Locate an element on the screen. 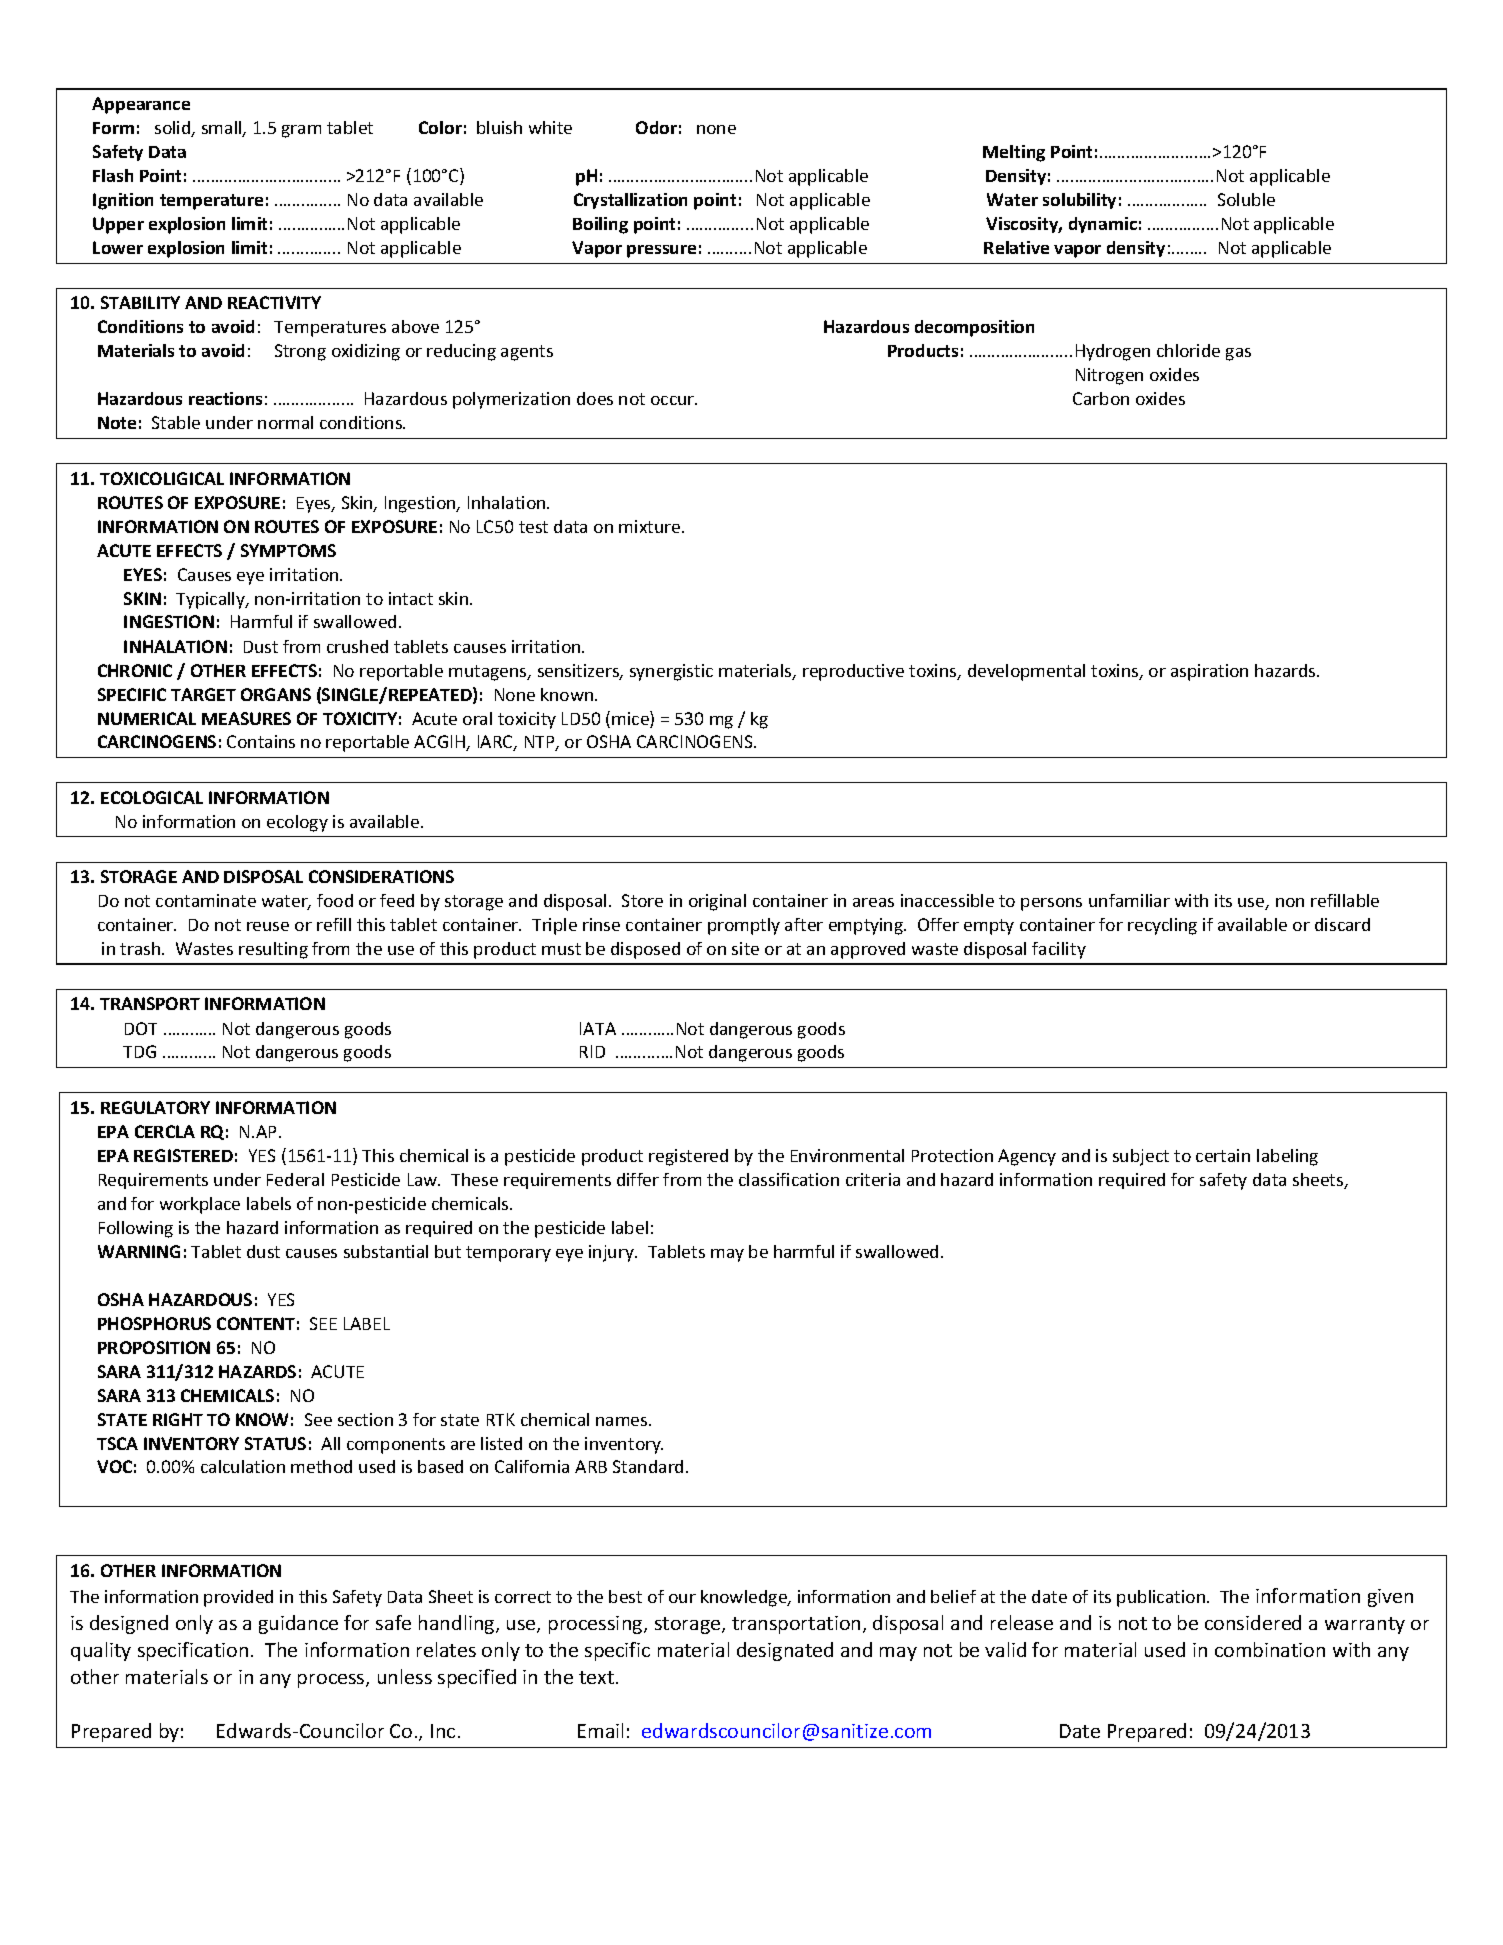 Image resolution: width=1503 pixels, height=1945 pixels. reuse is located at coordinates (268, 926).
